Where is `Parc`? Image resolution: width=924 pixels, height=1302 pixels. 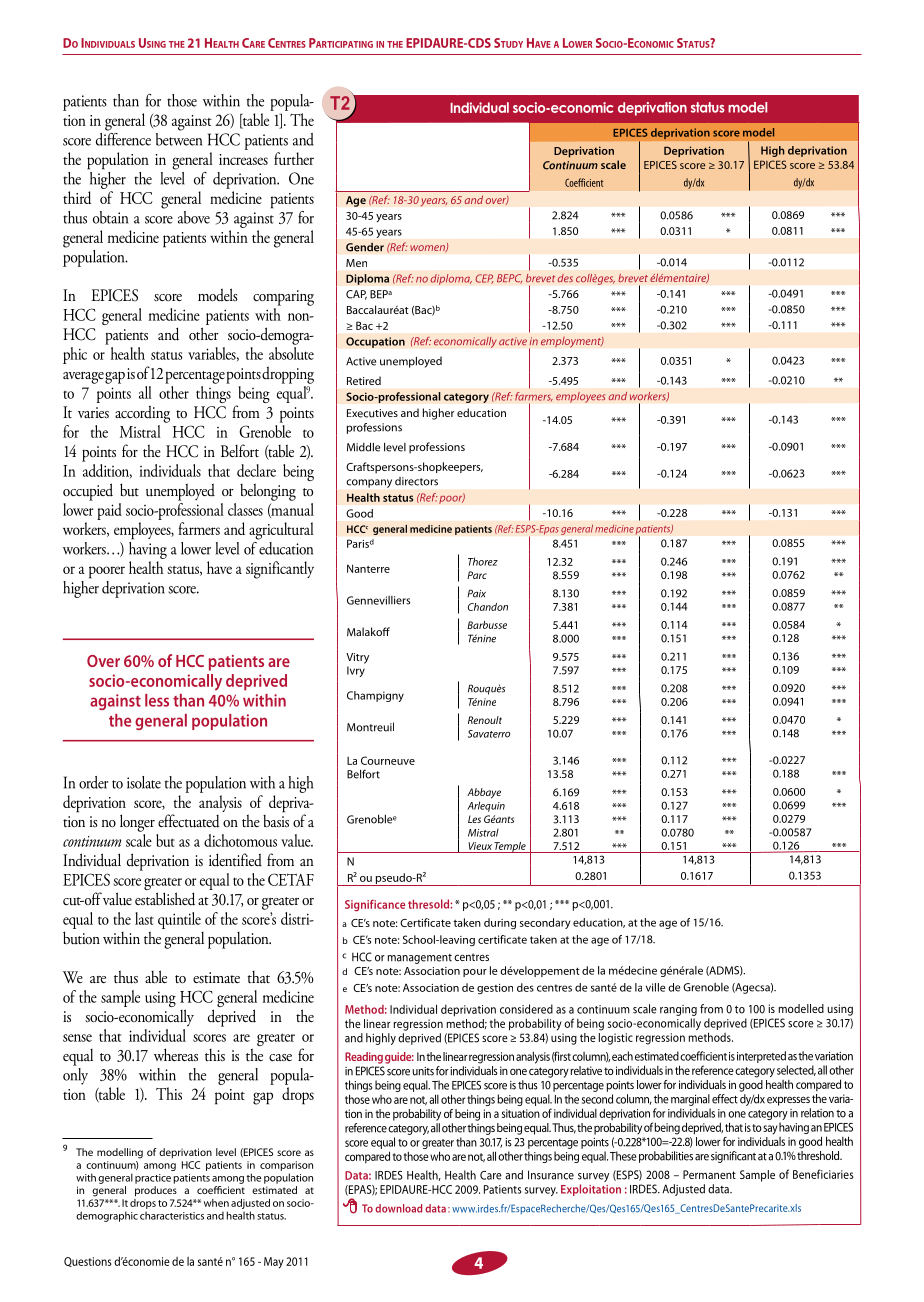
Parc is located at coordinates (477, 575).
